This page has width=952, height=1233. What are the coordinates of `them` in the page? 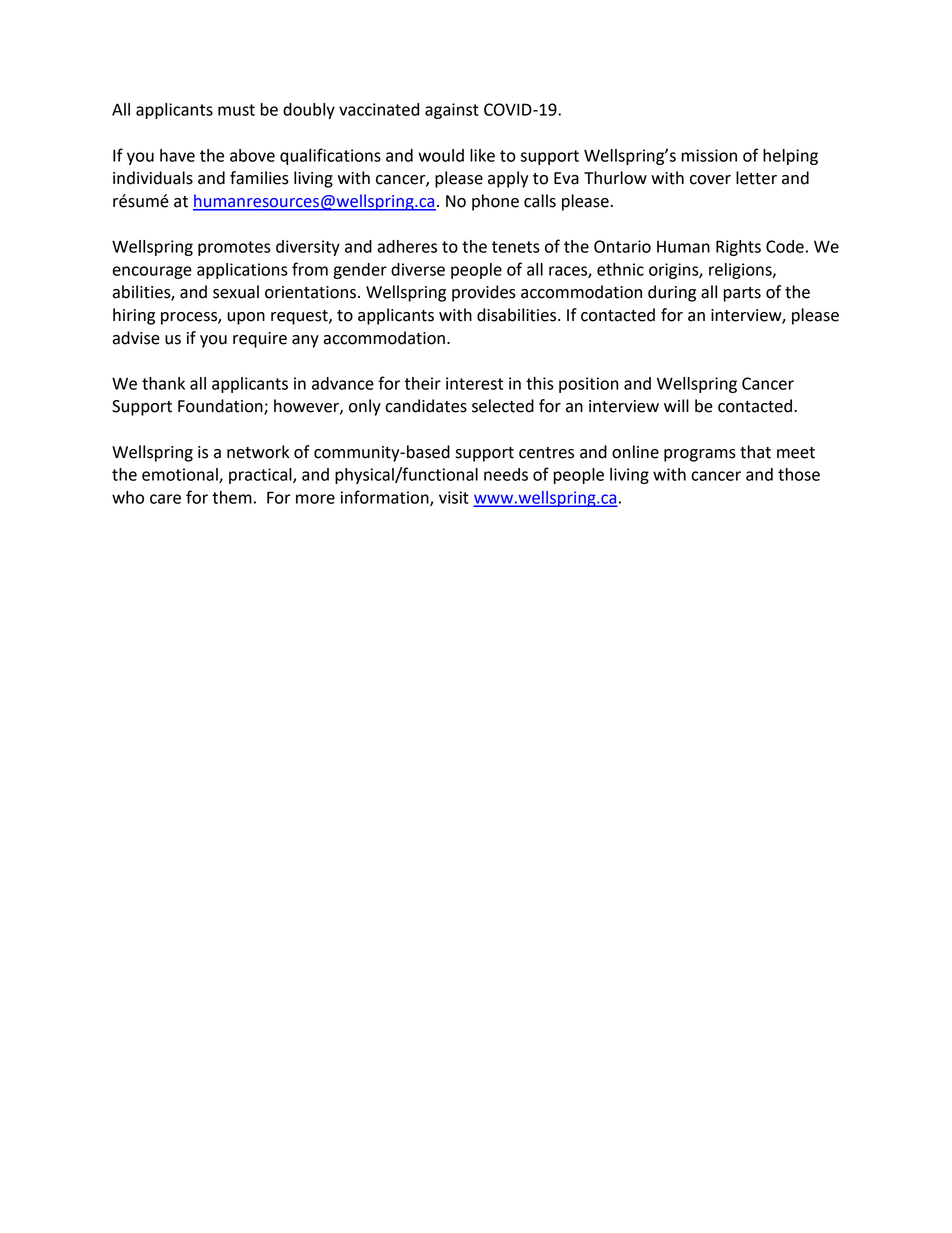 It's located at (232, 497).
